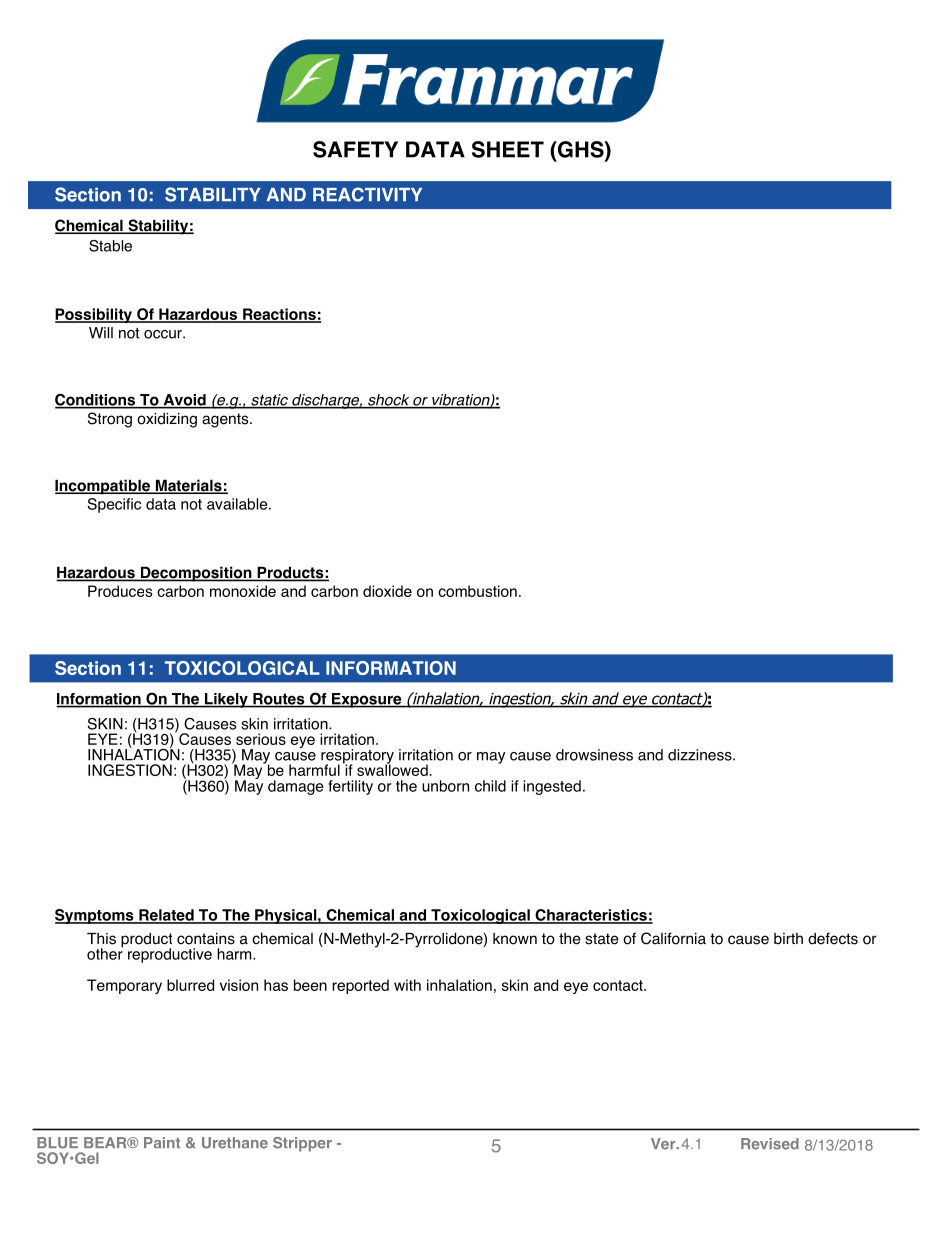 This screenshot has height=1233, width=952. What do you see at coordinates (367, 194) in the screenshot?
I see `REACTIVITY` at bounding box center [367, 194].
